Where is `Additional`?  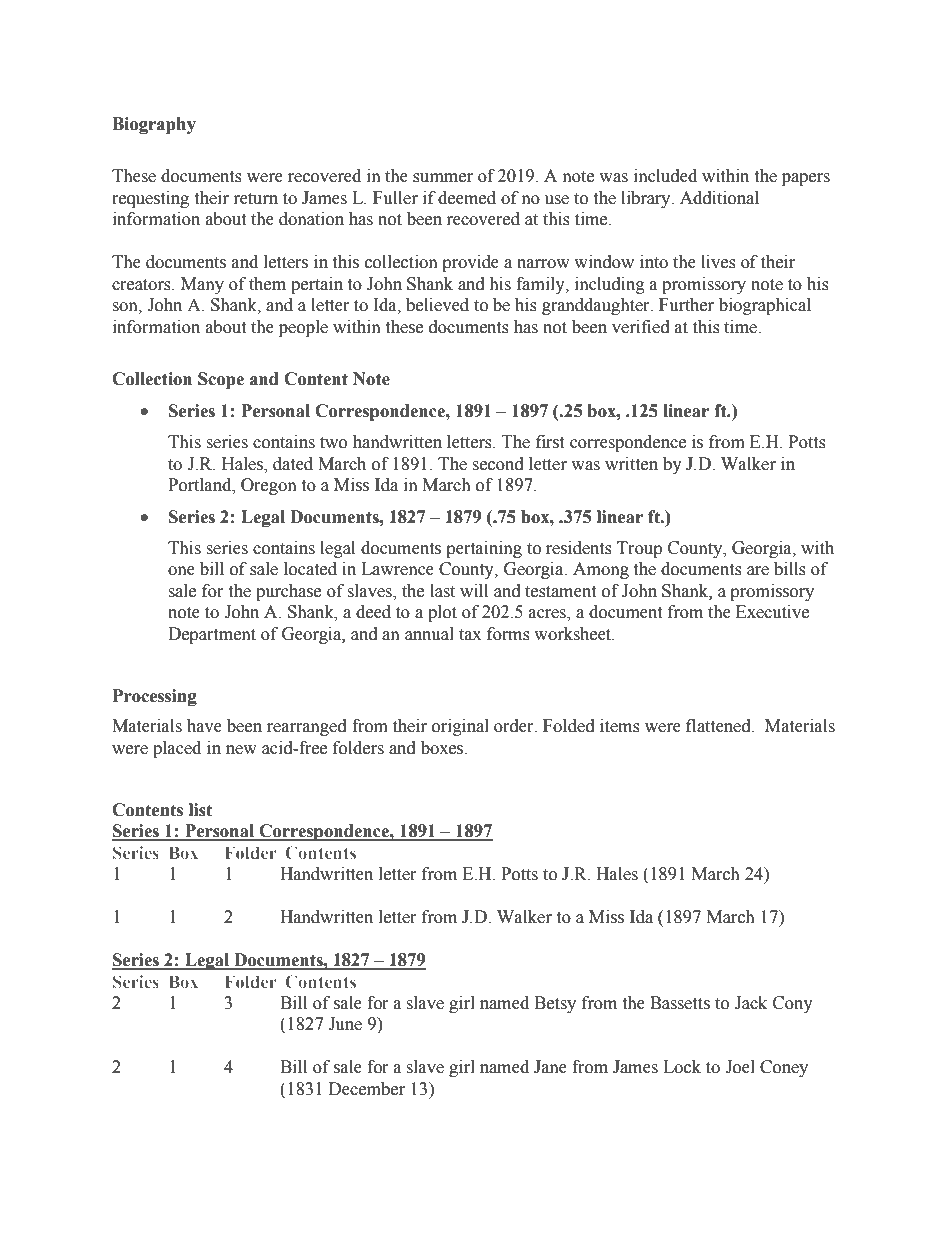
Additional is located at coordinates (719, 198).
